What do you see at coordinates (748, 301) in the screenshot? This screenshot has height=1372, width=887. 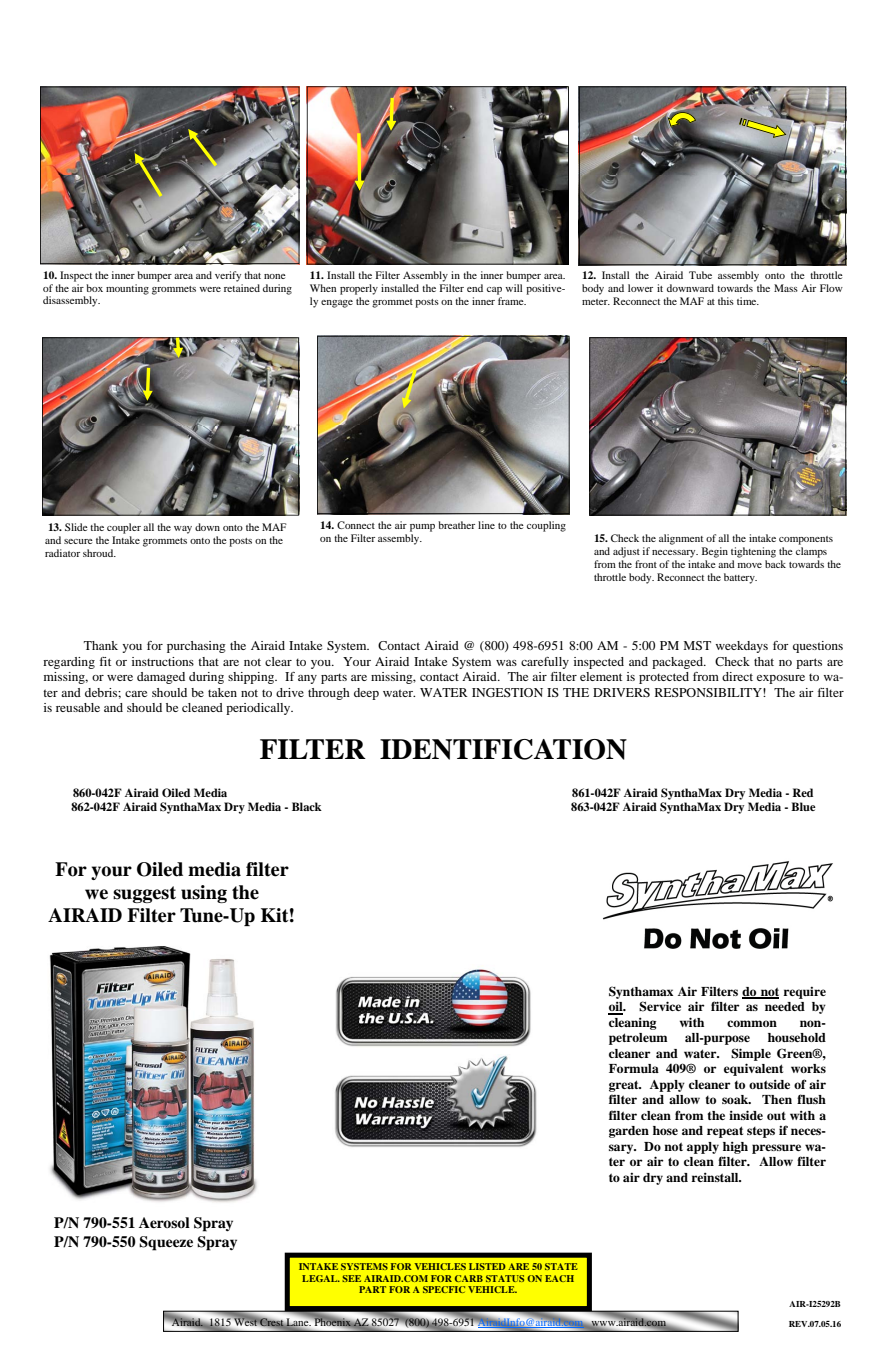 I see `time` at bounding box center [748, 301].
